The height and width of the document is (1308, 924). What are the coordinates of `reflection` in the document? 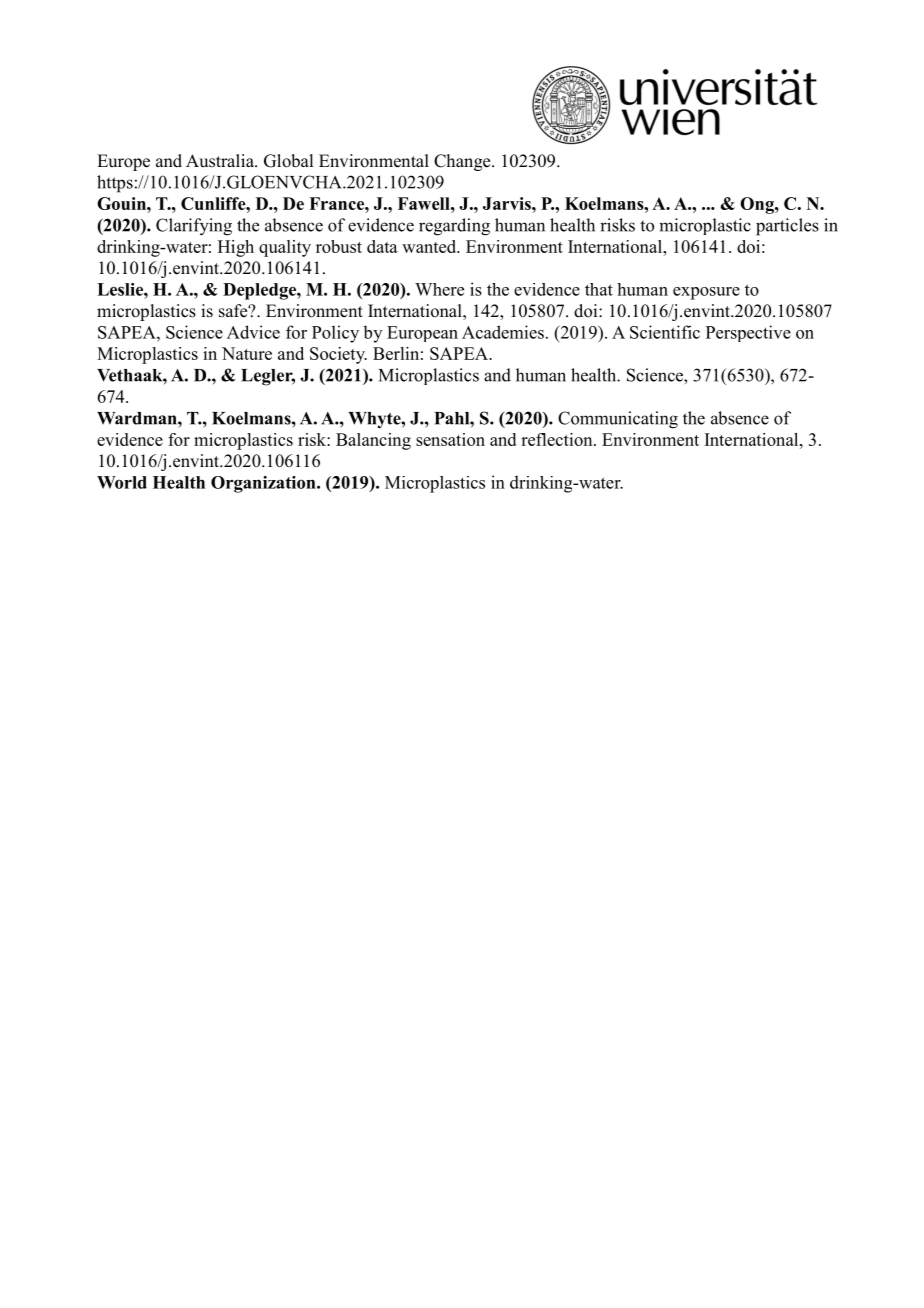 It's located at (558, 439).
